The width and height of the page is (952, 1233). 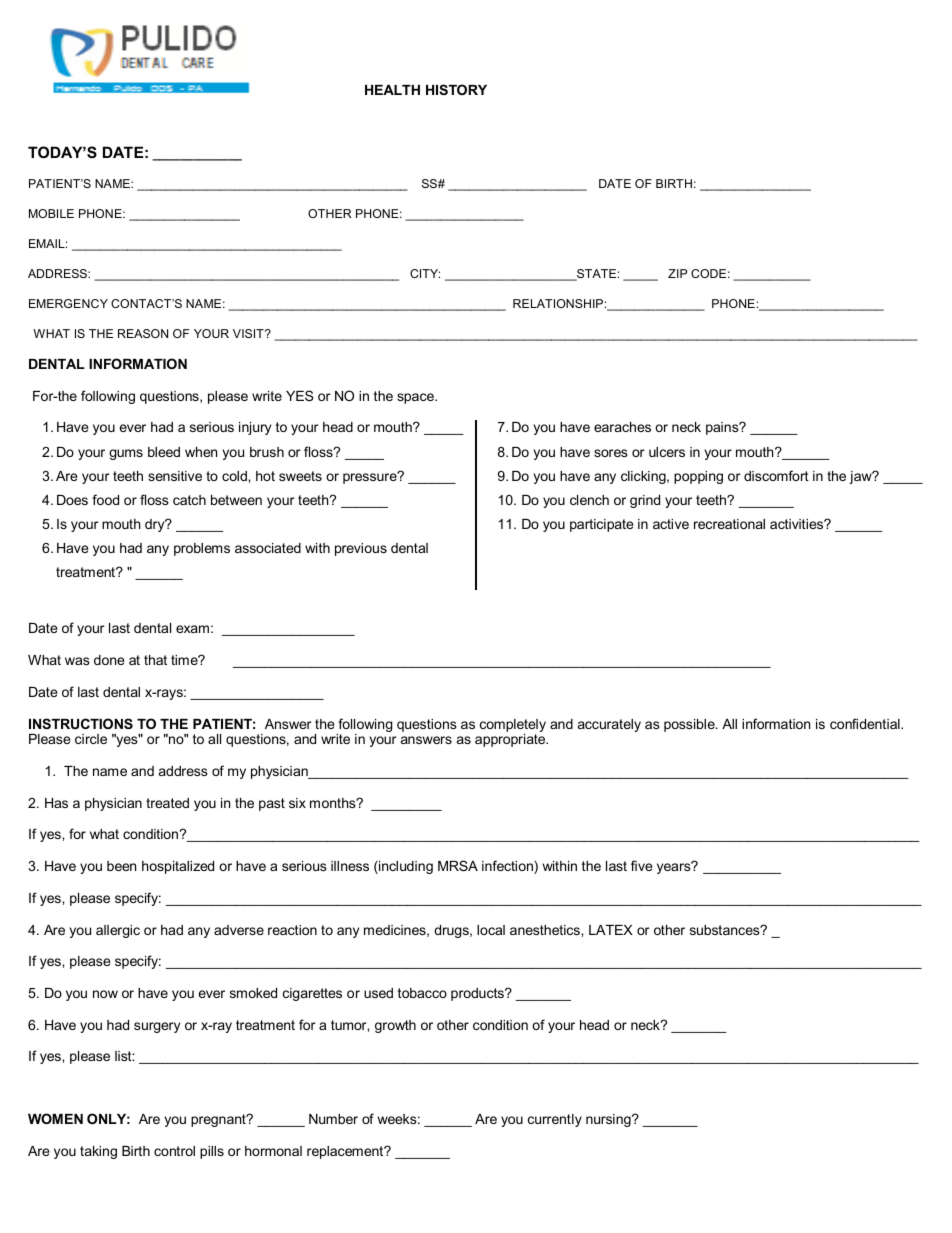 What do you see at coordinates (675, 868) in the page?
I see `years` at bounding box center [675, 868].
